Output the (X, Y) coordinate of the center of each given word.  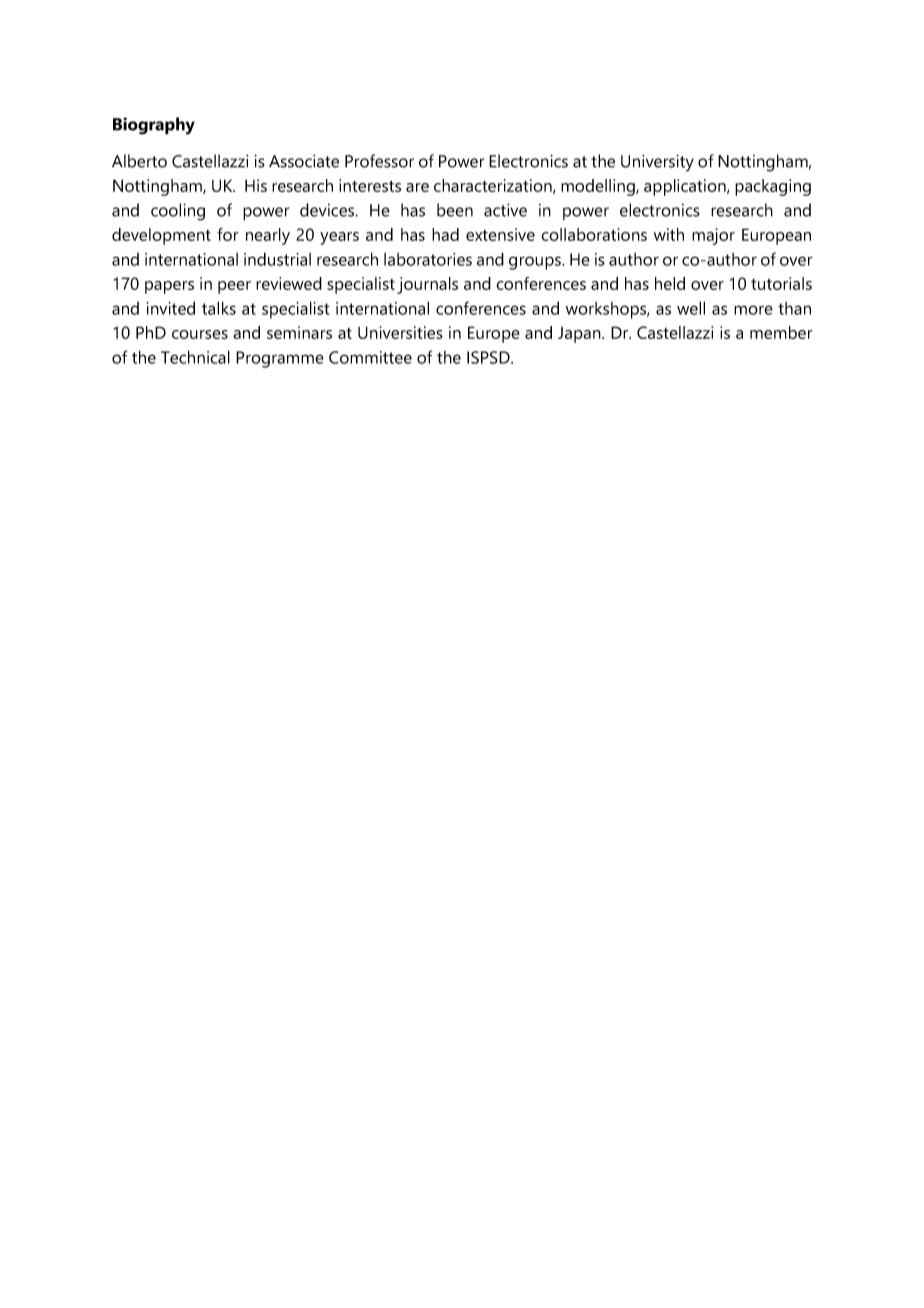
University (657, 163)
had (445, 234)
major (713, 236)
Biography (154, 126)
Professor (379, 161)
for (228, 234)
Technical (195, 357)
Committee (370, 357)
